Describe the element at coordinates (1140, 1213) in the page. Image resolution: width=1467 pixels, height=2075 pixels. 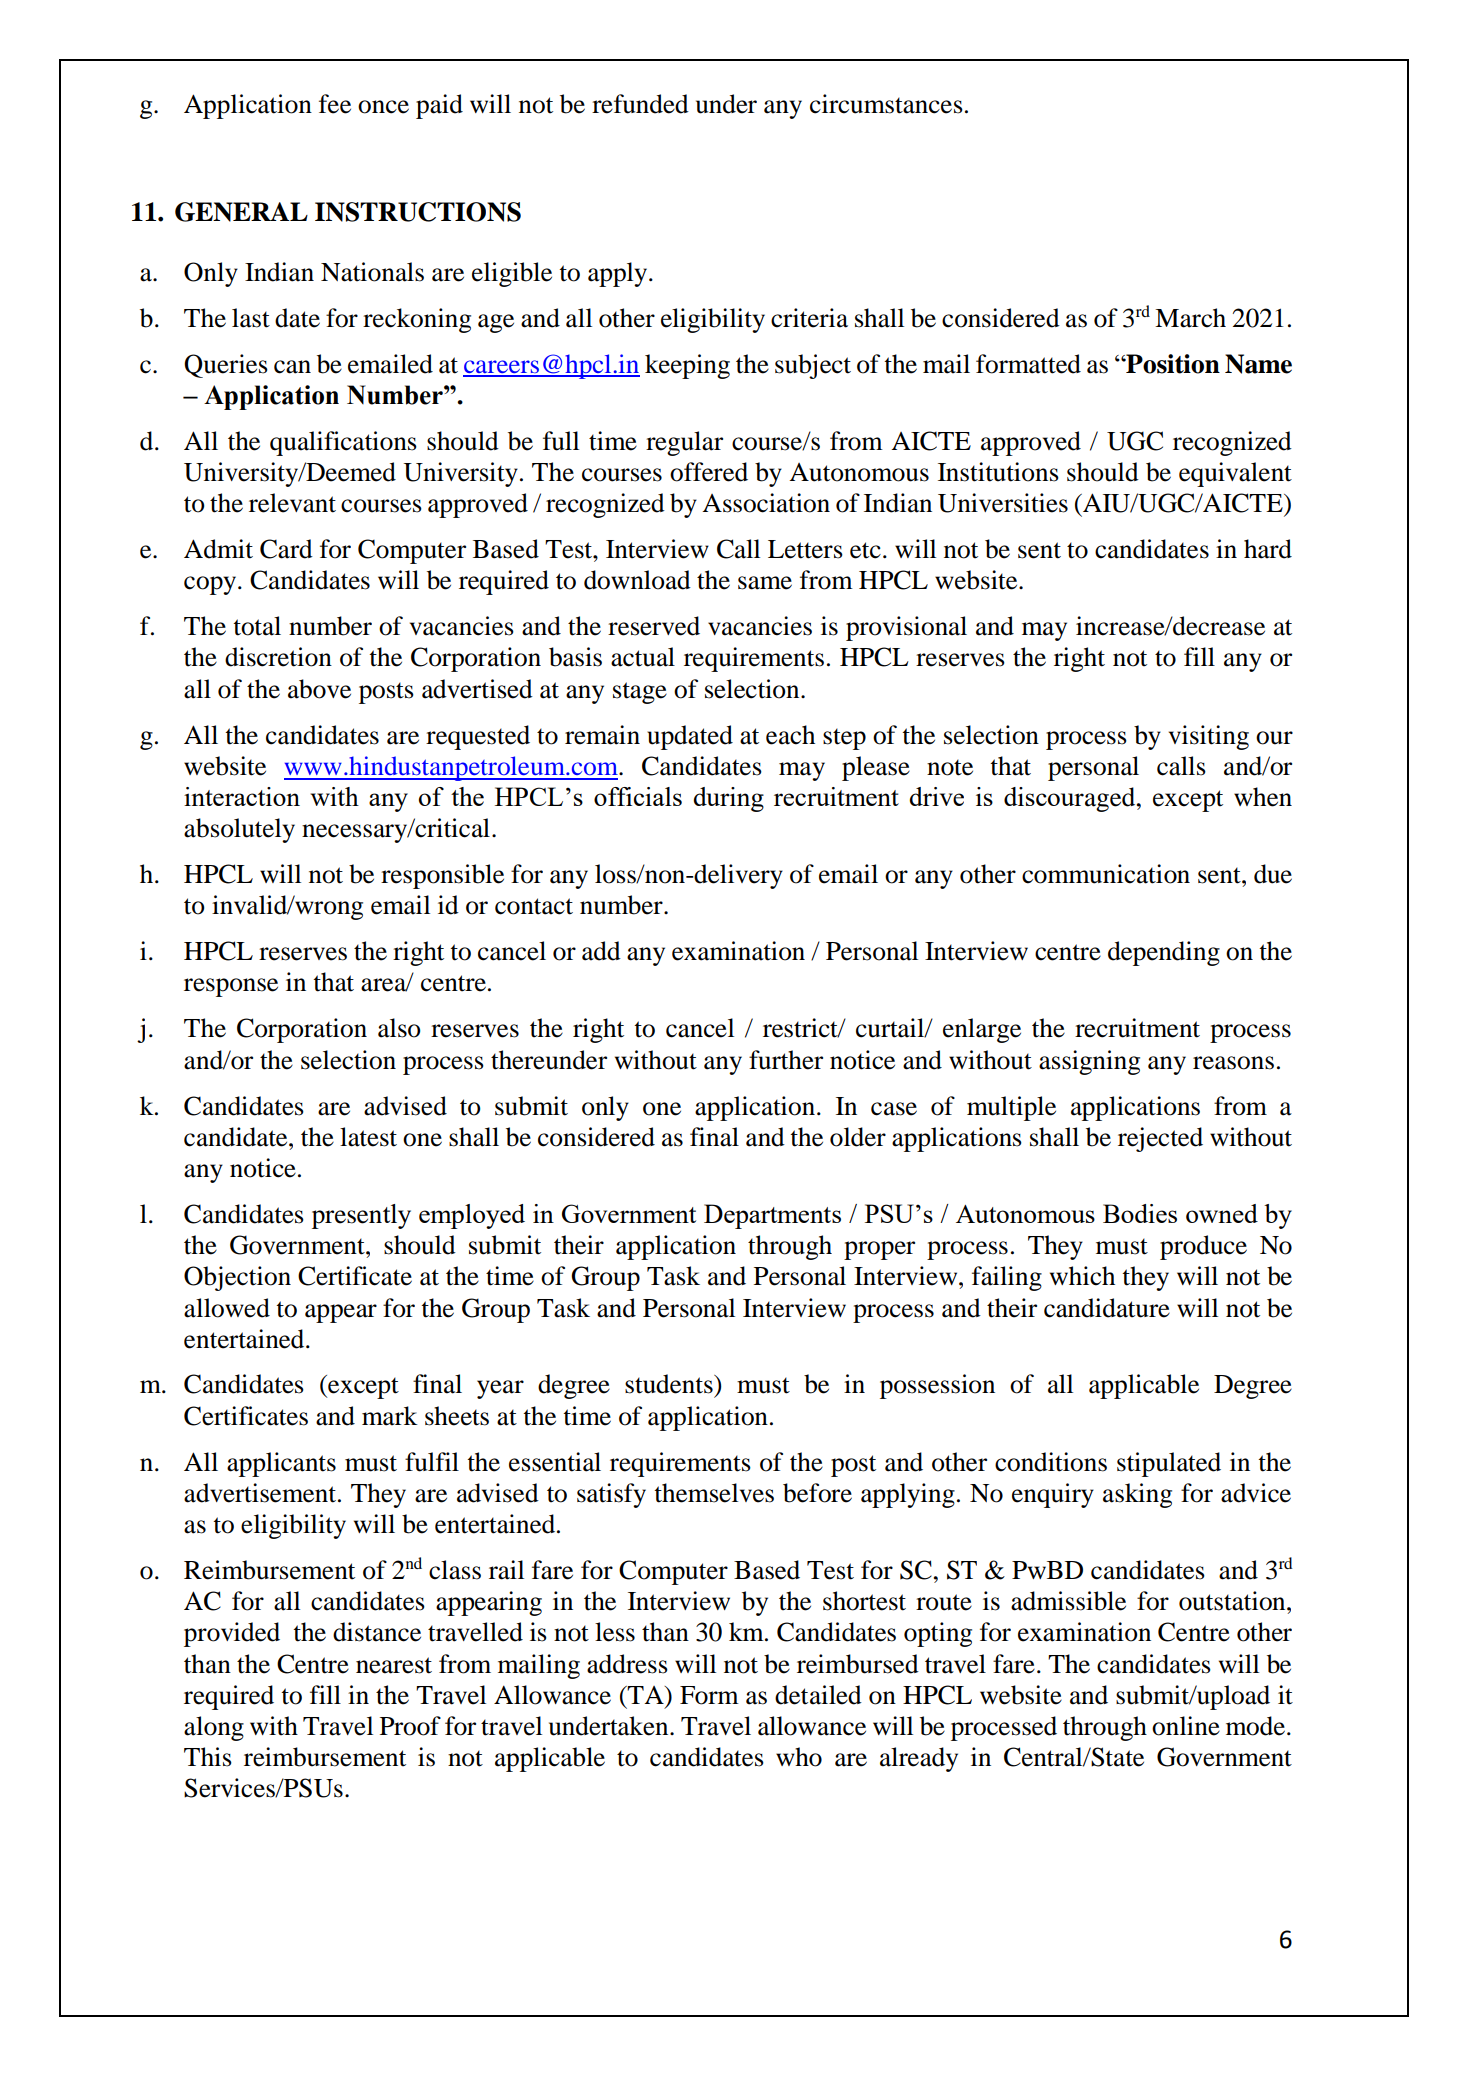
I see `Bodies` at that location.
